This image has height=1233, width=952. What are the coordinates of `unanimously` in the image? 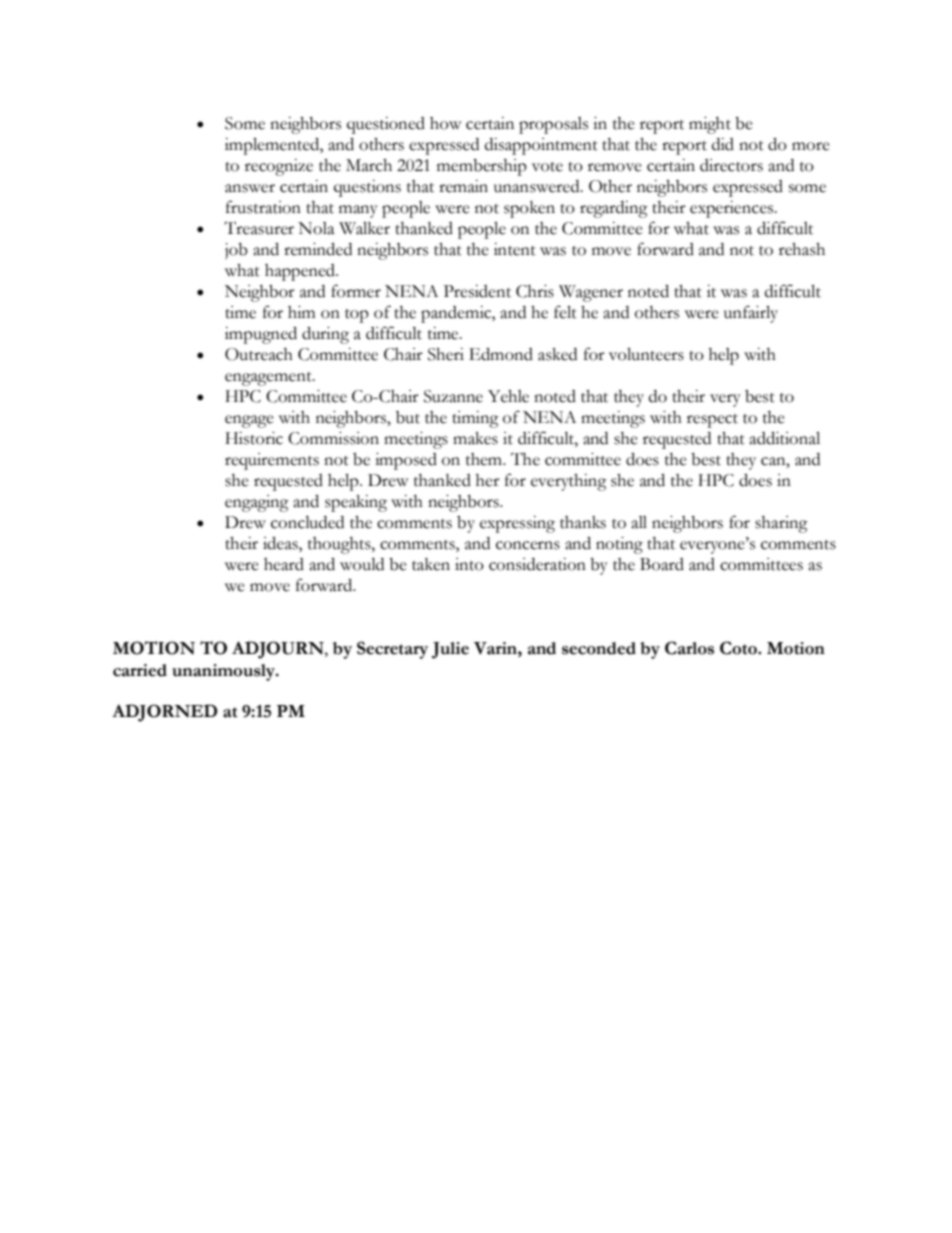 It's located at (224, 672).
